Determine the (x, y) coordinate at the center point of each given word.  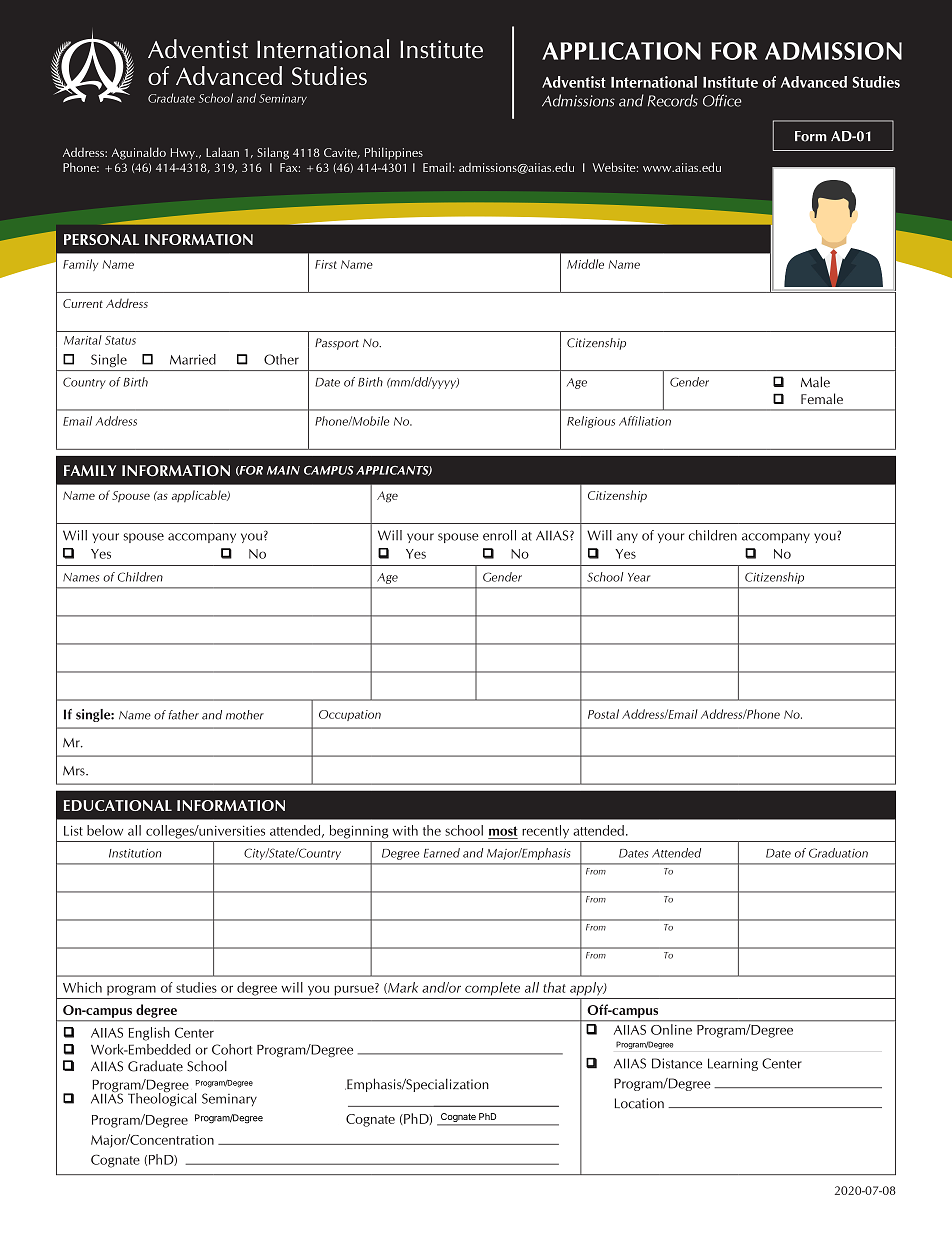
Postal (603, 714)
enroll (499, 535)
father (184, 715)
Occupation (350, 715)
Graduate (155, 1066)
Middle (585, 264)
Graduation (838, 853)
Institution (135, 853)
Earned (442, 853)
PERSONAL (101, 239)
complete (492, 989)
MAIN (283, 470)
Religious (591, 422)
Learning (733, 1064)
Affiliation (645, 421)
